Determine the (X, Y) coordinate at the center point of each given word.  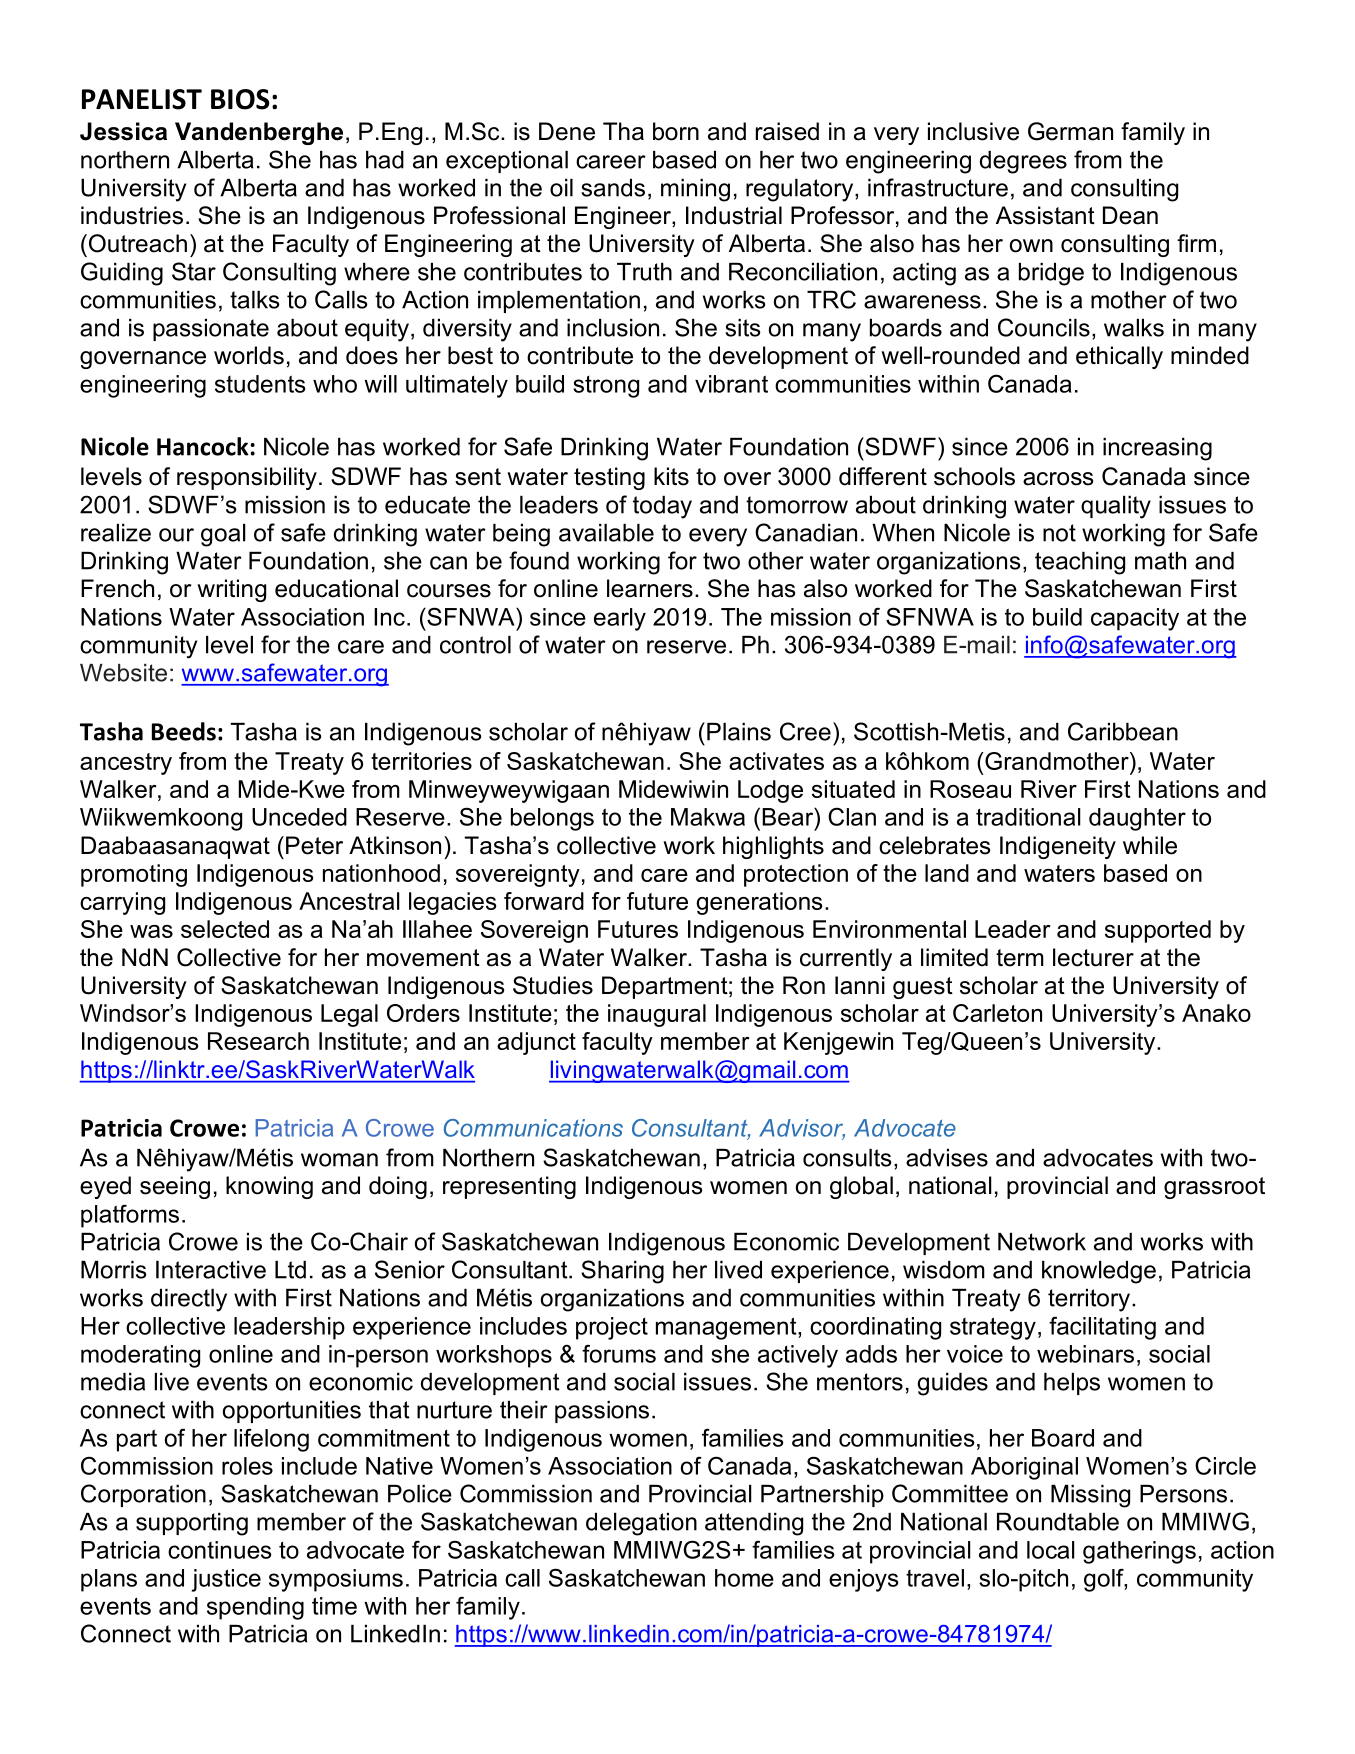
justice (226, 1580)
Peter (314, 845)
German (1070, 131)
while (1150, 845)
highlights (773, 847)
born (676, 131)
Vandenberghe (259, 133)
